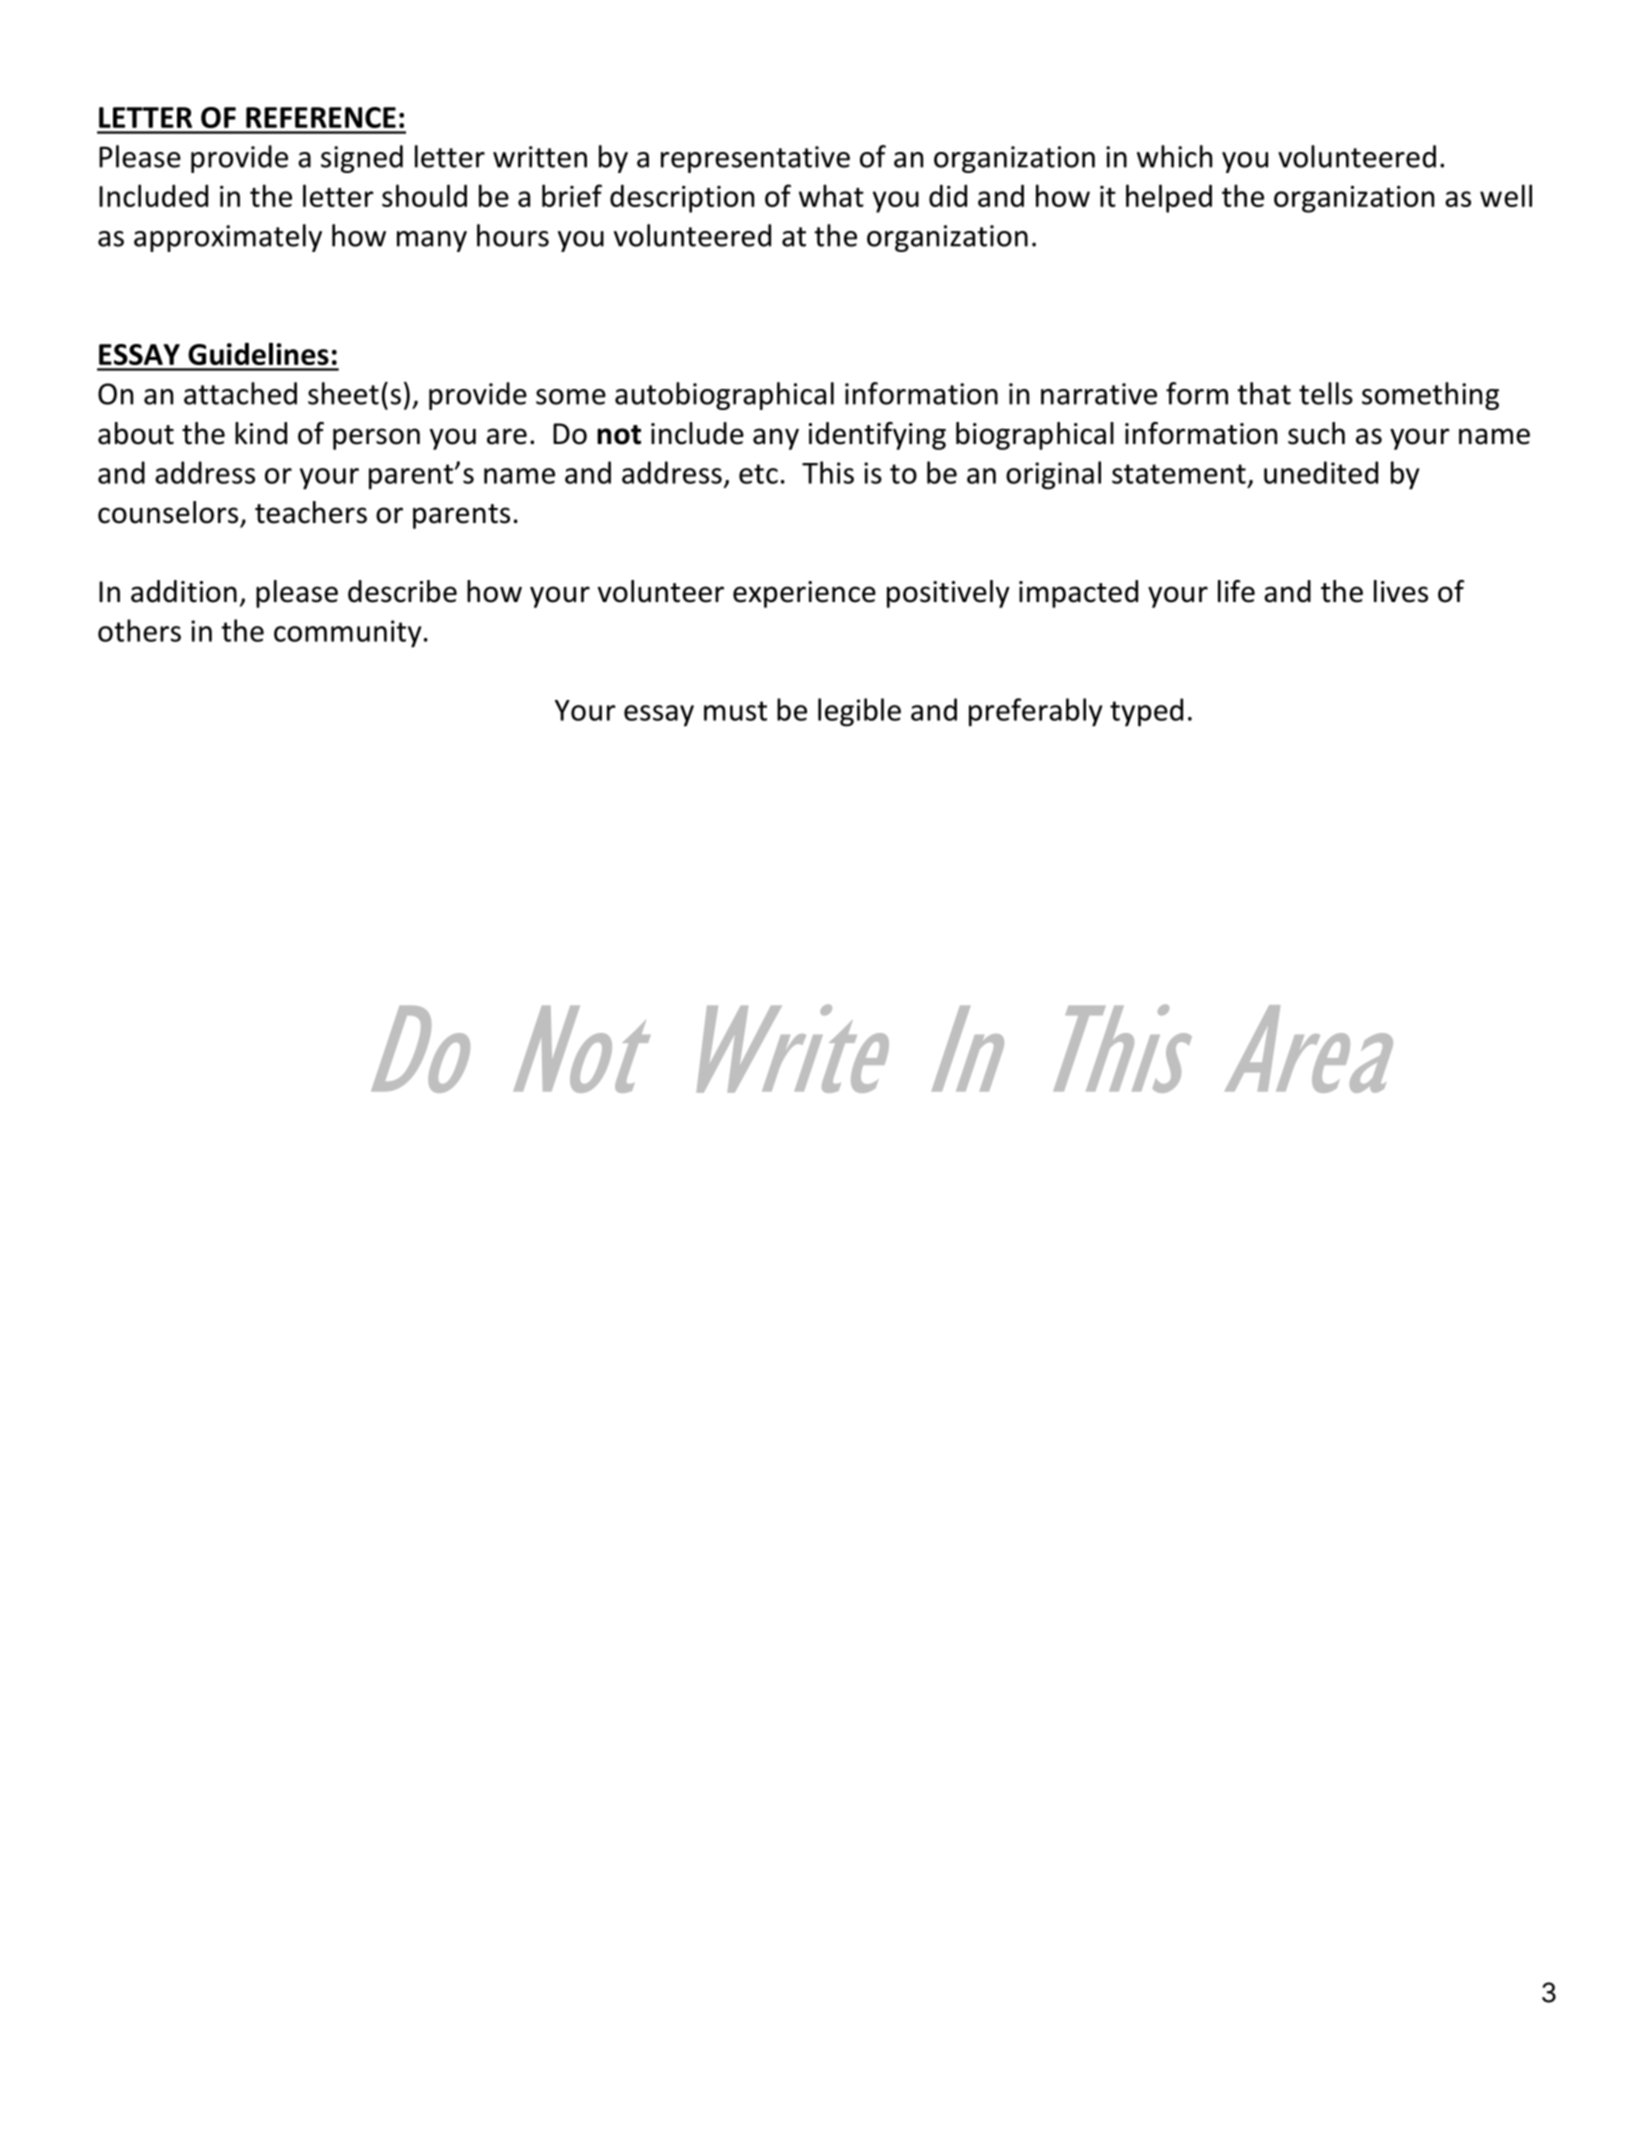 Image resolution: width=1651 pixels, height=2136 pixels. I want to click on which, so click(1174, 156).
